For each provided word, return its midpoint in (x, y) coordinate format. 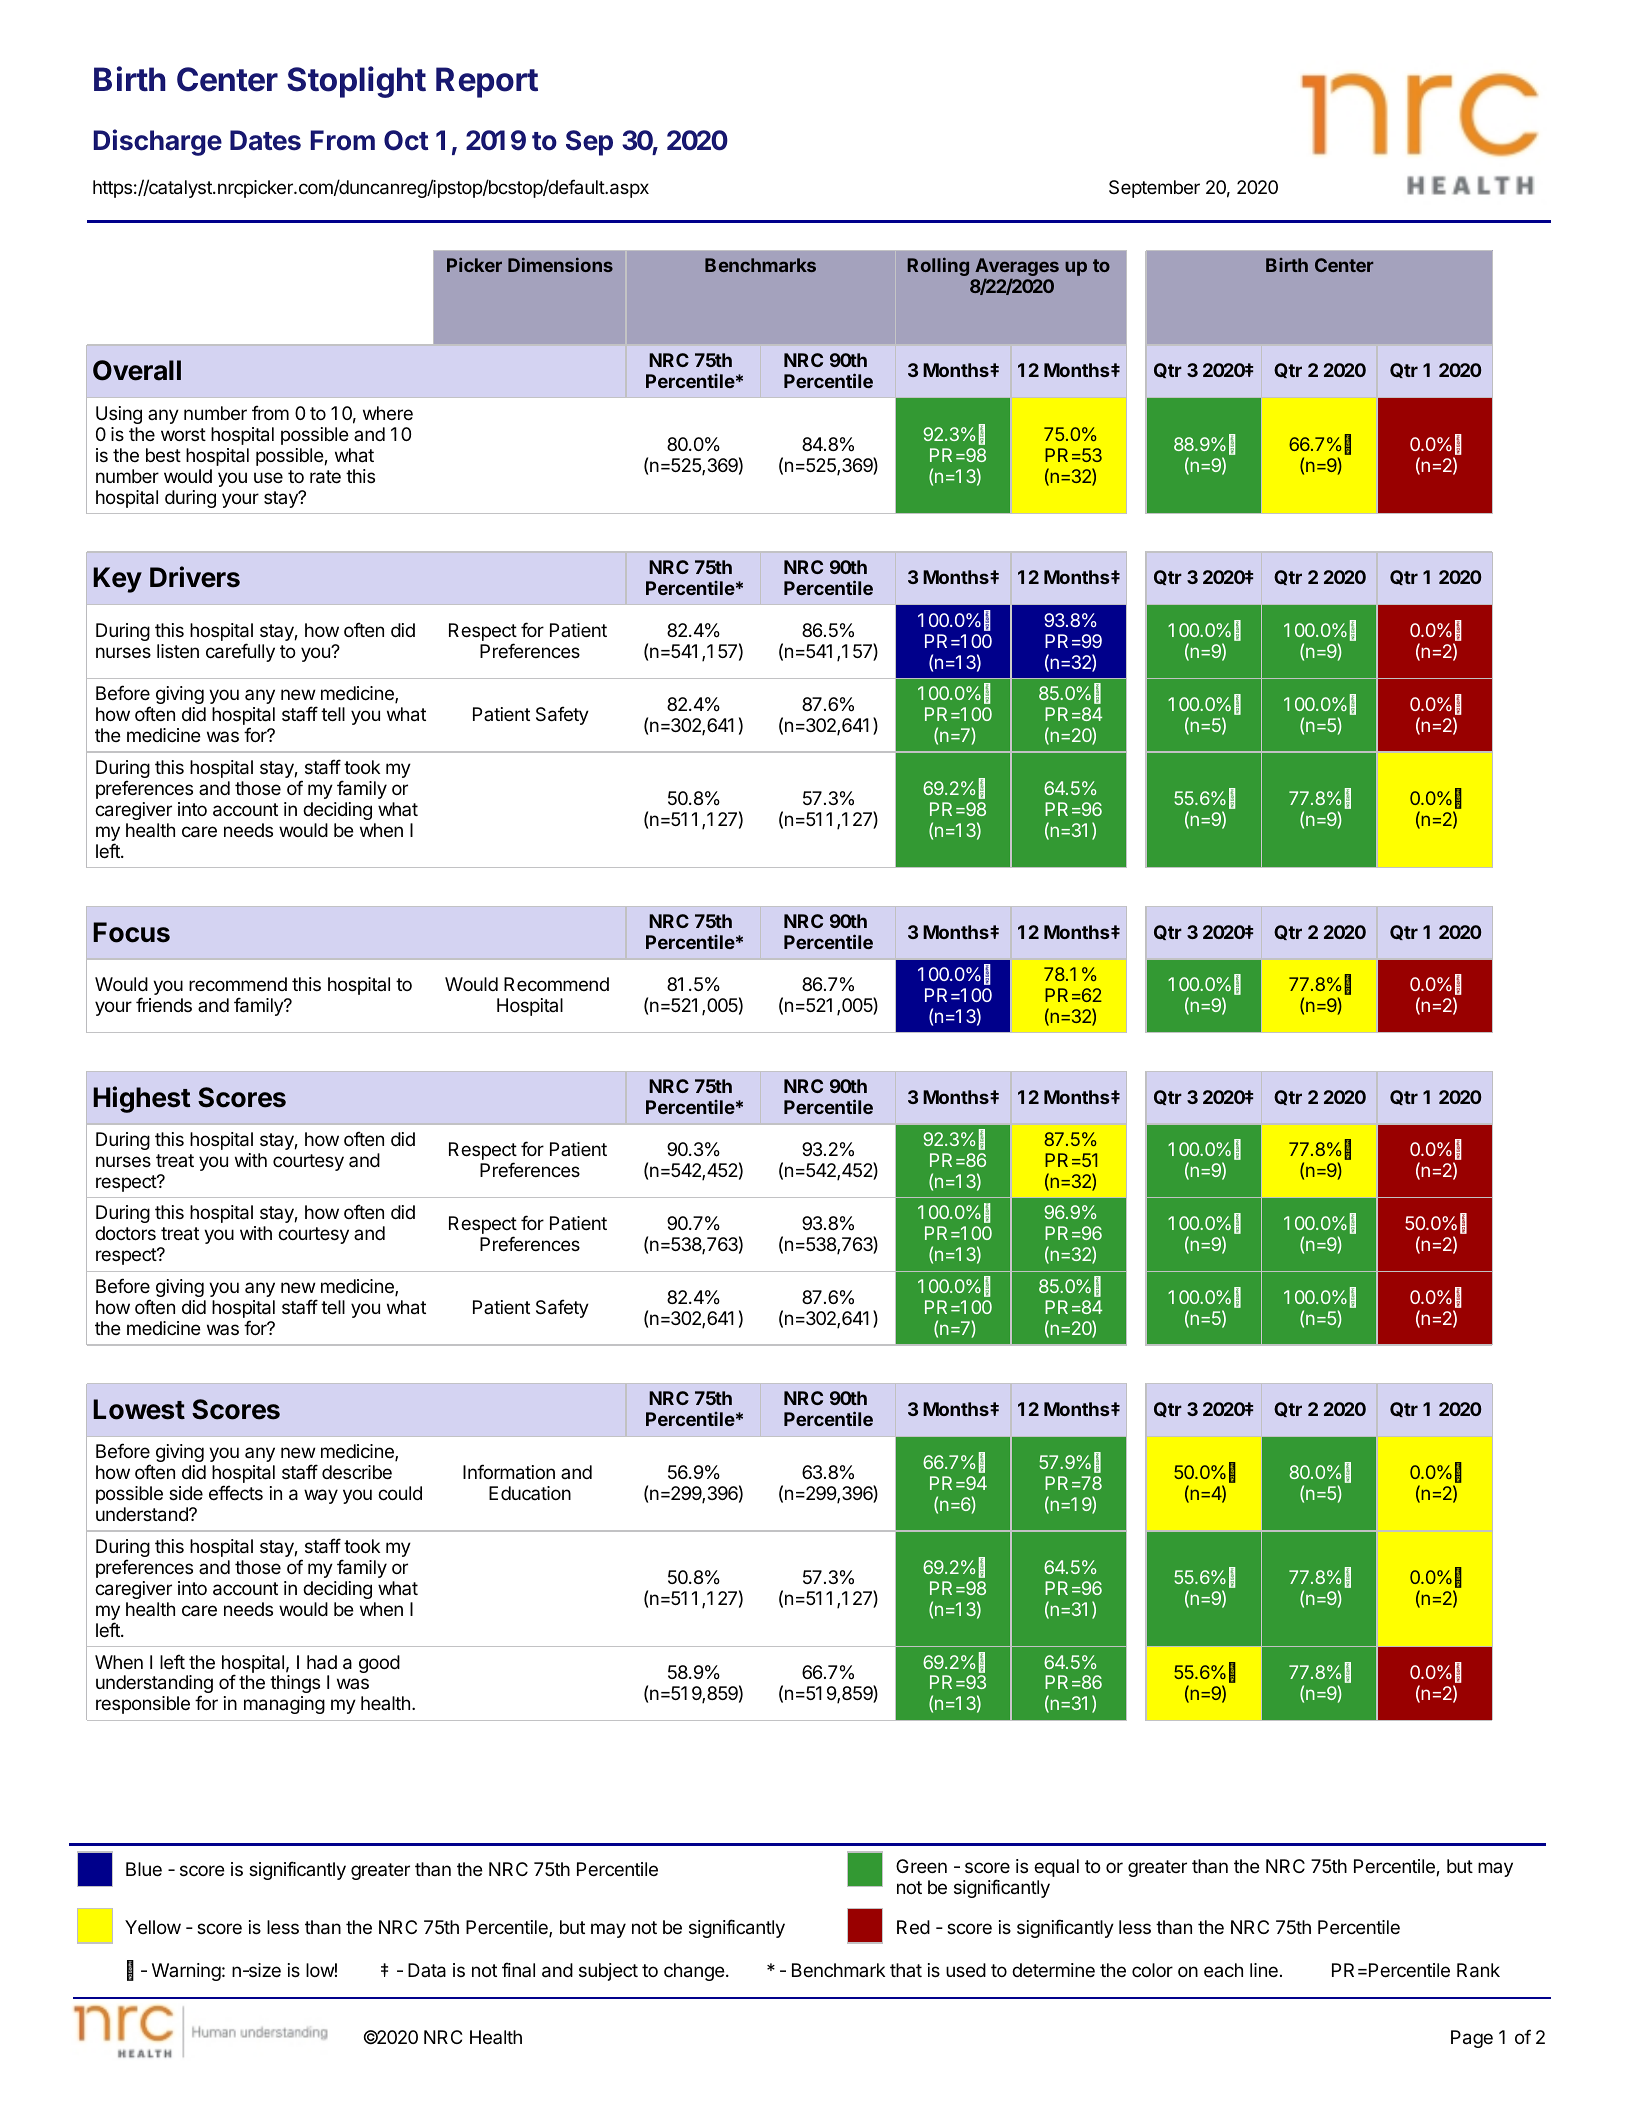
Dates (265, 140)
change (694, 1972)
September (1154, 189)
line (1264, 1970)
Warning (186, 1972)
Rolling (938, 267)
